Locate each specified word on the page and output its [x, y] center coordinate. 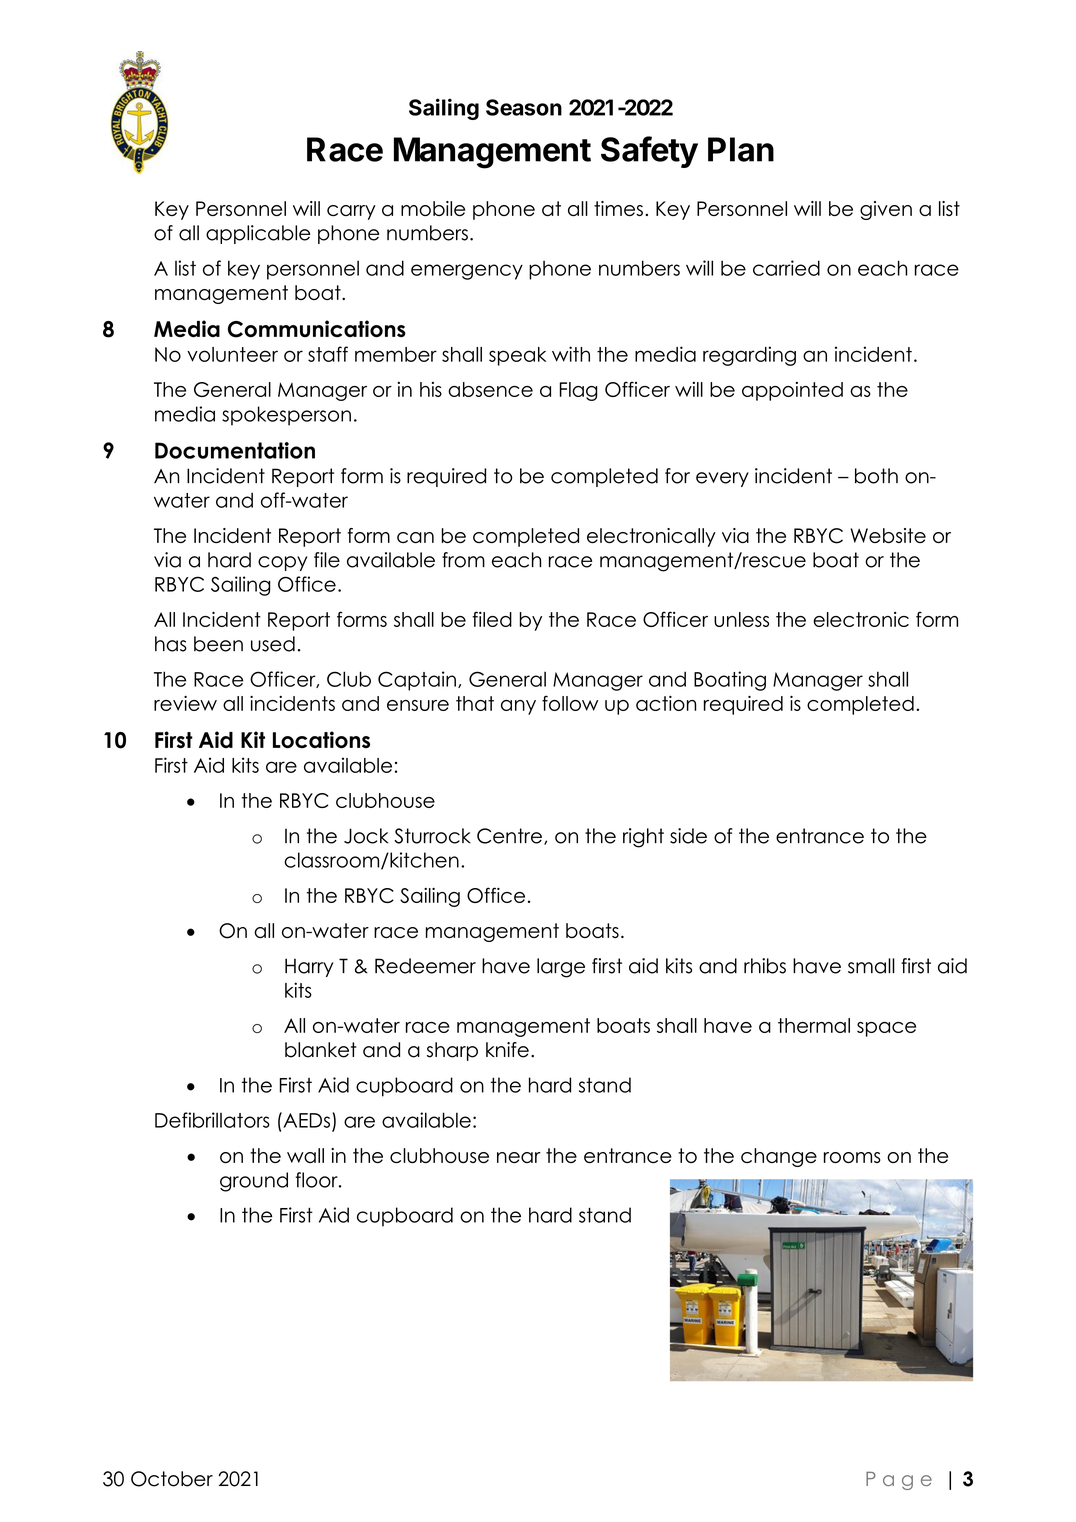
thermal [814, 1025]
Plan [741, 149]
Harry [309, 967]
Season [524, 107]
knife [507, 1050]
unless [741, 619]
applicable [258, 234]
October [172, 1479]
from [463, 560]
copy [282, 563]
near [519, 1157]
